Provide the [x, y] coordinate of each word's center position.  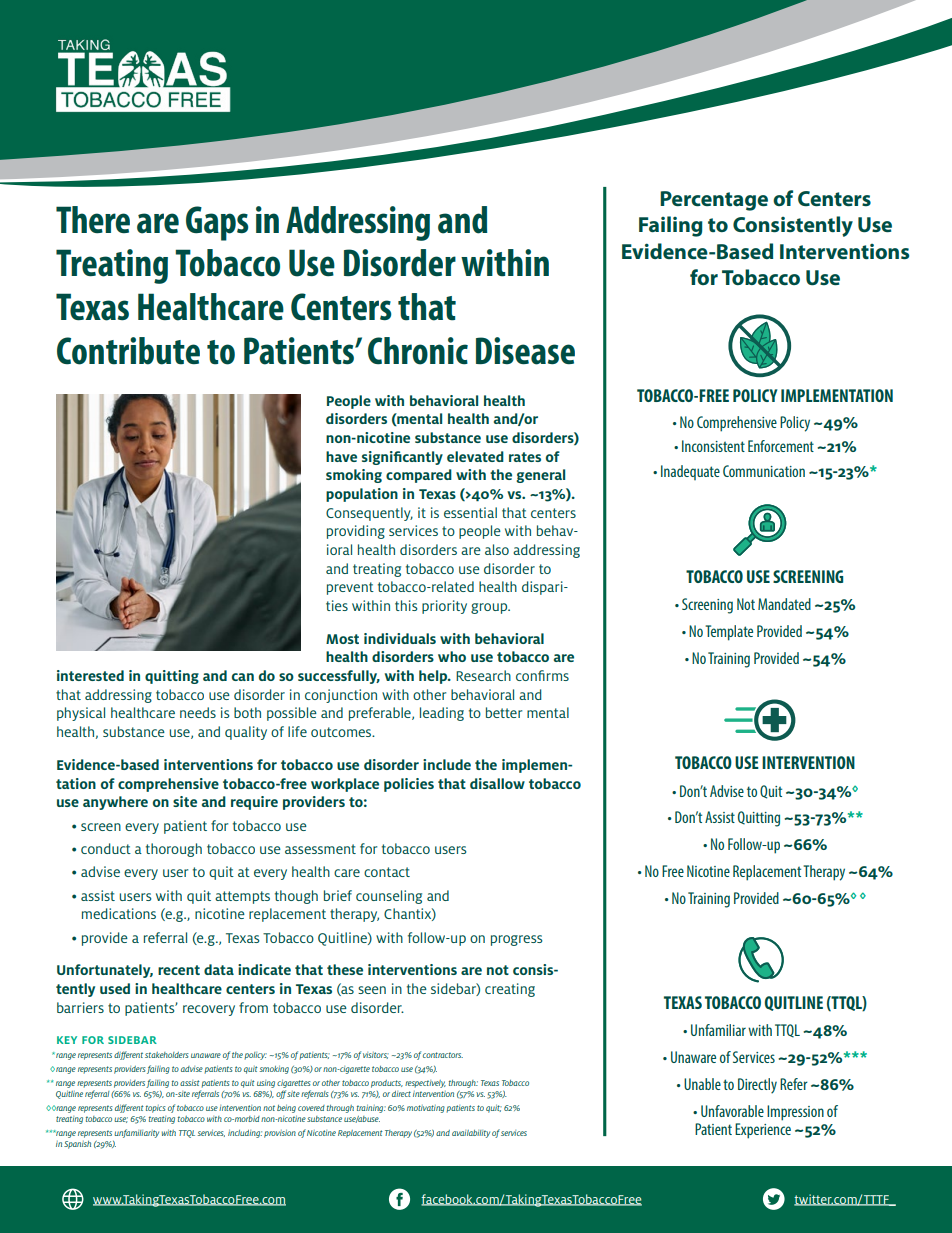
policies [409, 785]
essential [470, 512]
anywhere [115, 803]
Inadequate [690, 472]
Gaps [217, 223]
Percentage [714, 201]
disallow [497, 783]
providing [356, 532]
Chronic [418, 351]
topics [156, 1109]
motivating [426, 1109]
